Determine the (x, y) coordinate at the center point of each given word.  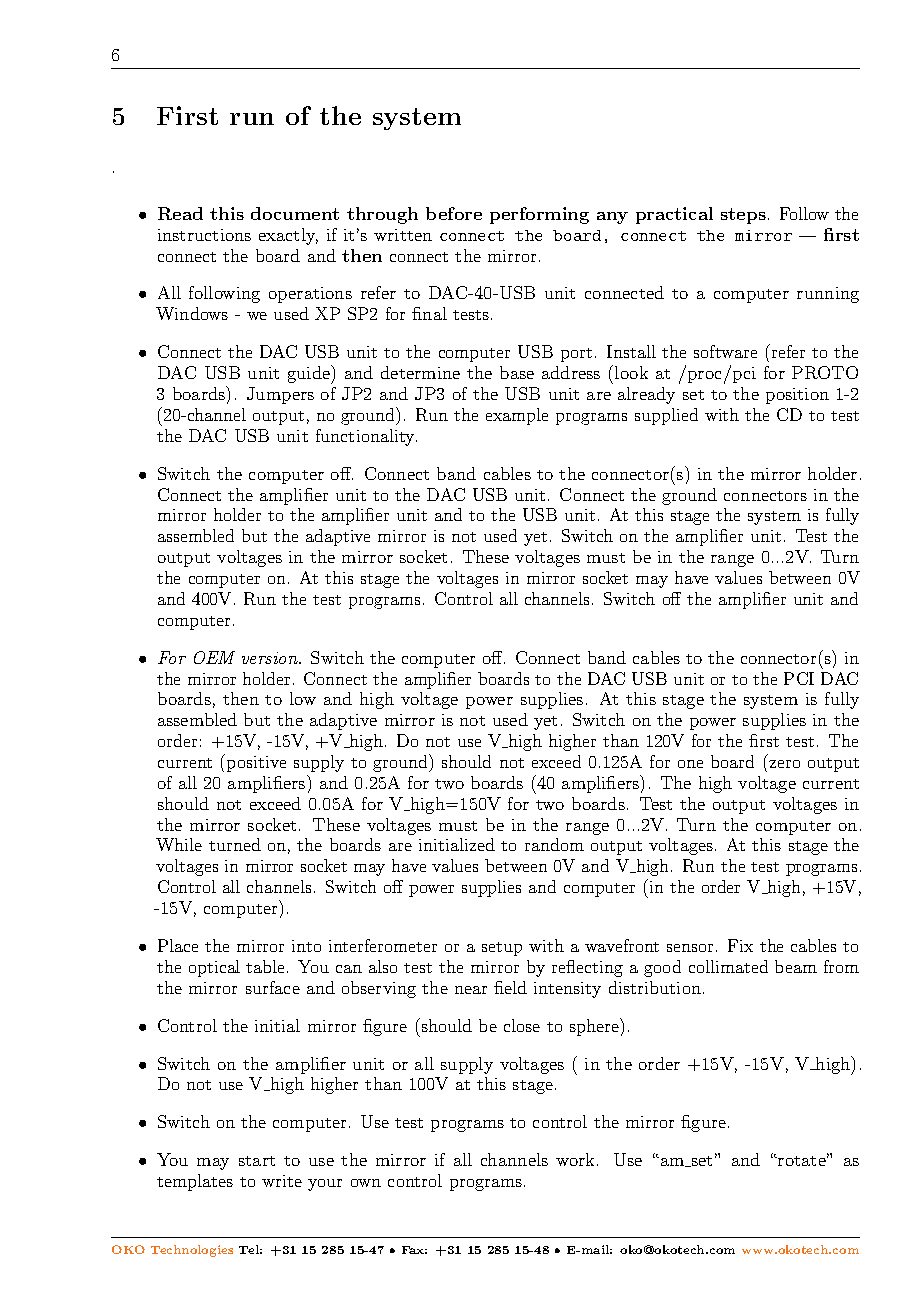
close (522, 1025)
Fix (740, 945)
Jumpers (280, 395)
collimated (728, 966)
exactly (288, 236)
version (271, 658)
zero (784, 764)
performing (539, 215)
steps (743, 216)
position (797, 396)
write (282, 1181)
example (517, 416)
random (554, 844)
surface (273, 987)
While (179, 844)
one (690, 764)
